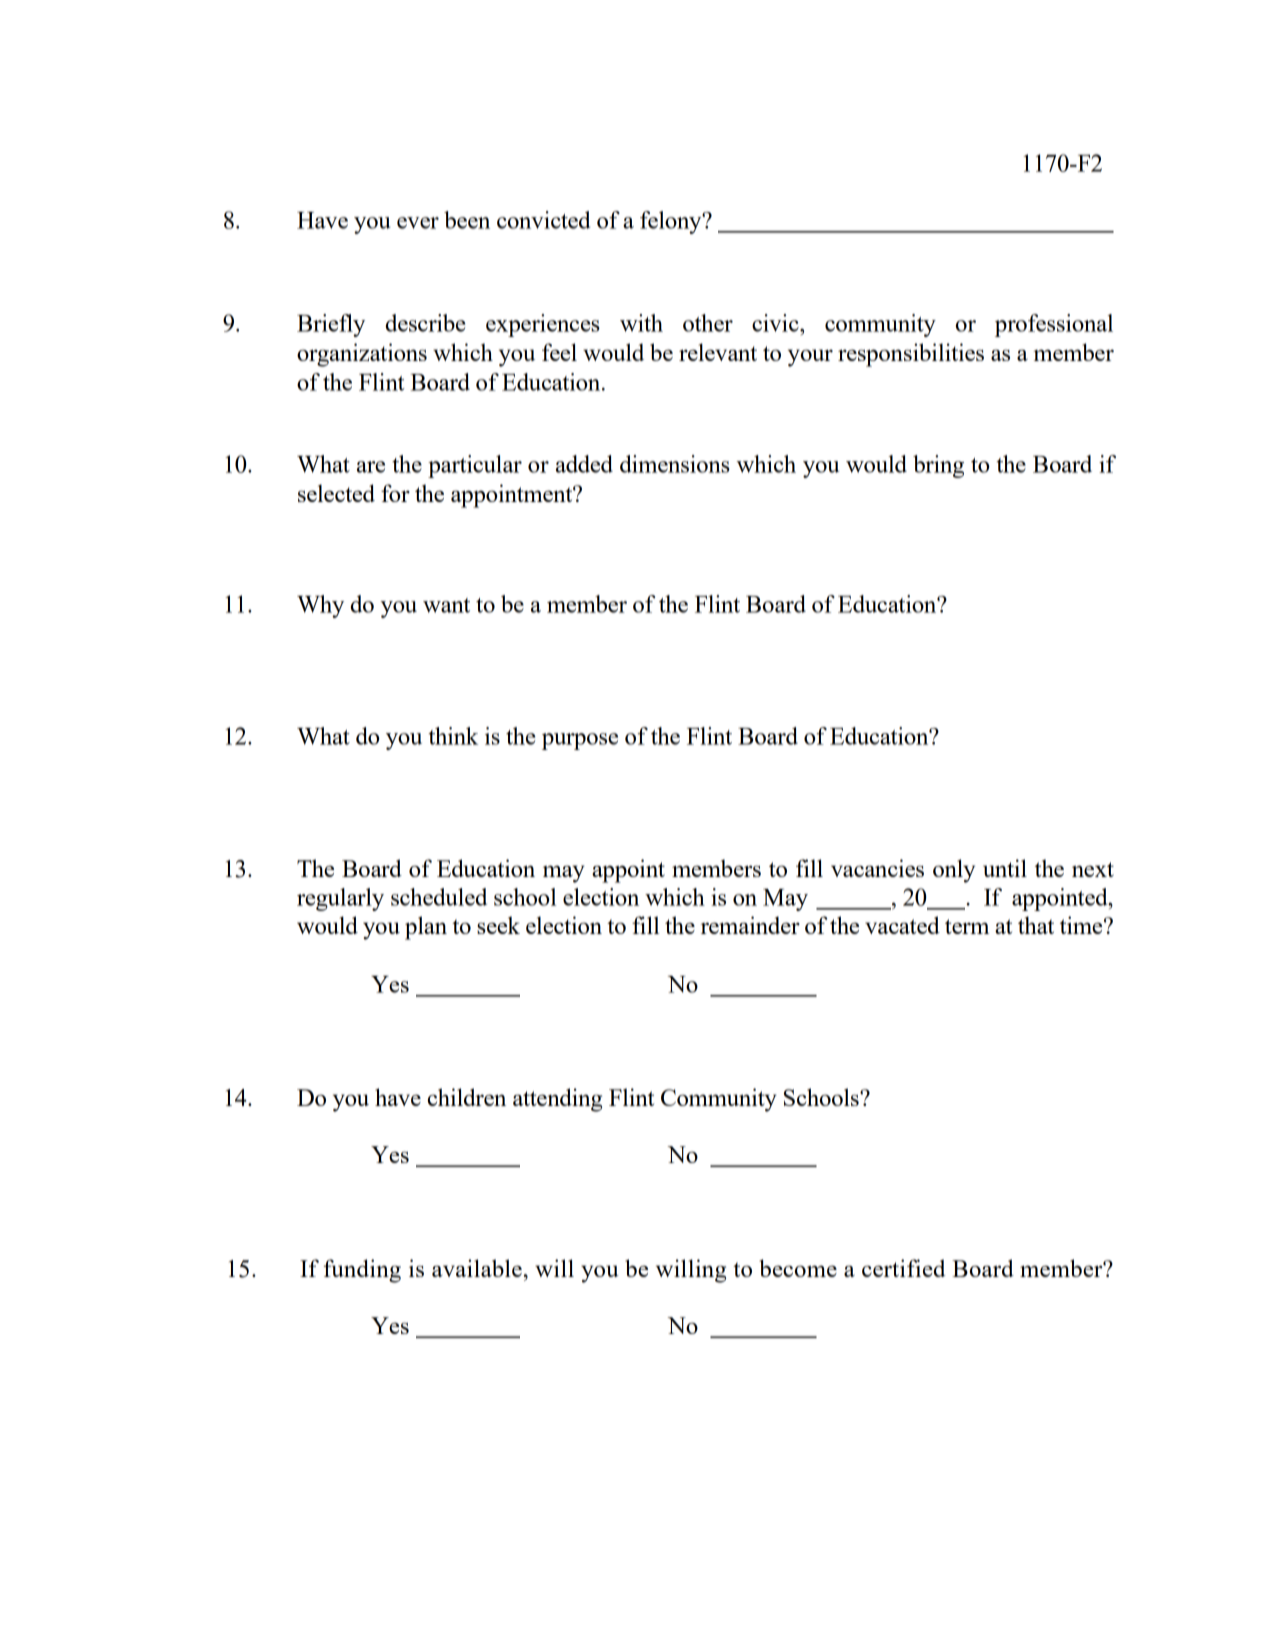  What do you see at coordinates (904, 1268) in the screenshot?
I see `certified` at bounding box center [904, 1268].
